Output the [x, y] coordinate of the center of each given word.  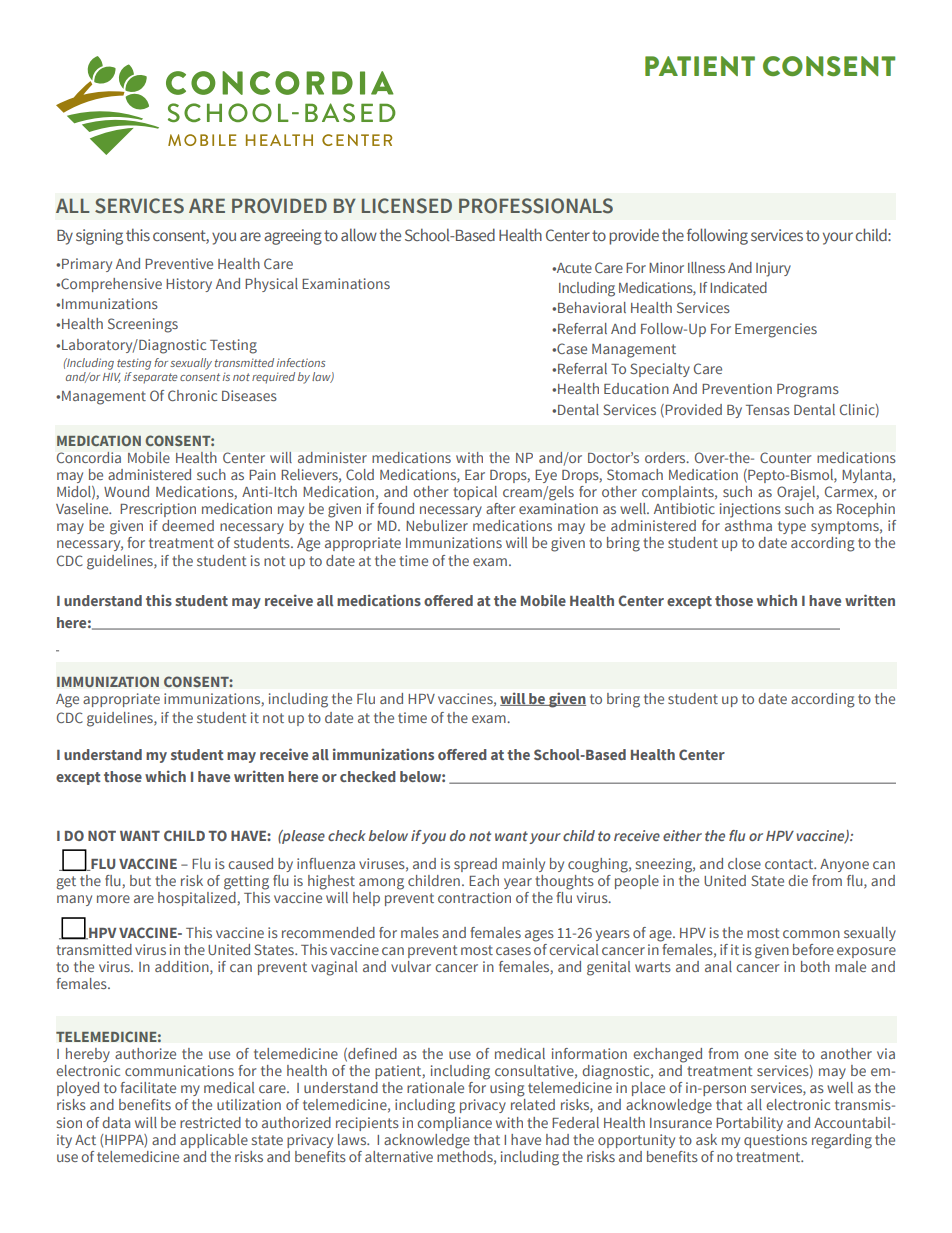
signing [99, 237]
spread [475, 865]
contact [790, 864]
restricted [210, 1122]
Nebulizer [437, 525]
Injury [773, 269]
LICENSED [407, 206]
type [792, 527]
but [140, 880]
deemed [188, 525]
